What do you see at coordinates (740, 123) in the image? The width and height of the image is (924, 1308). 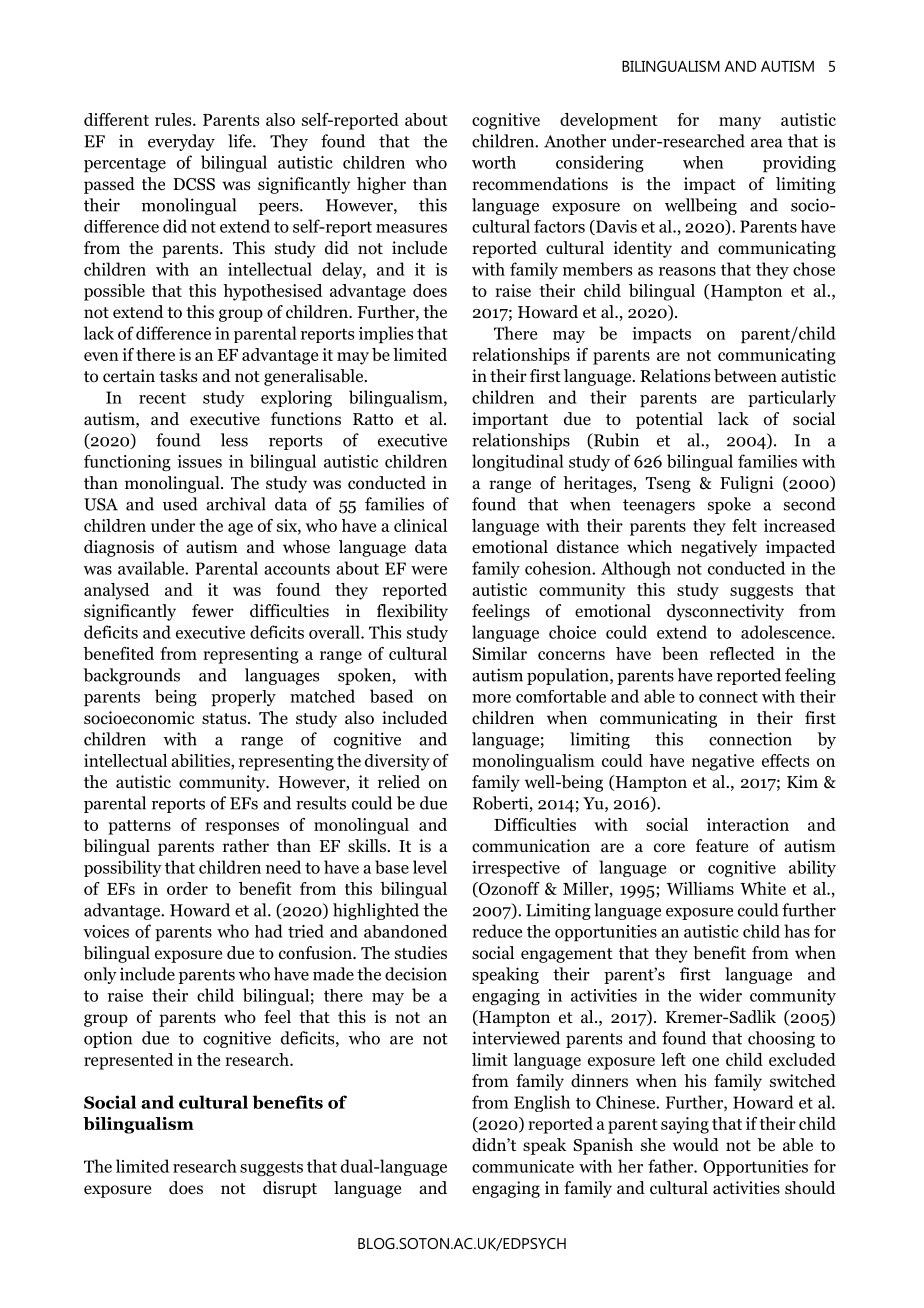 I see `many` at bounding box center [740, 123].
